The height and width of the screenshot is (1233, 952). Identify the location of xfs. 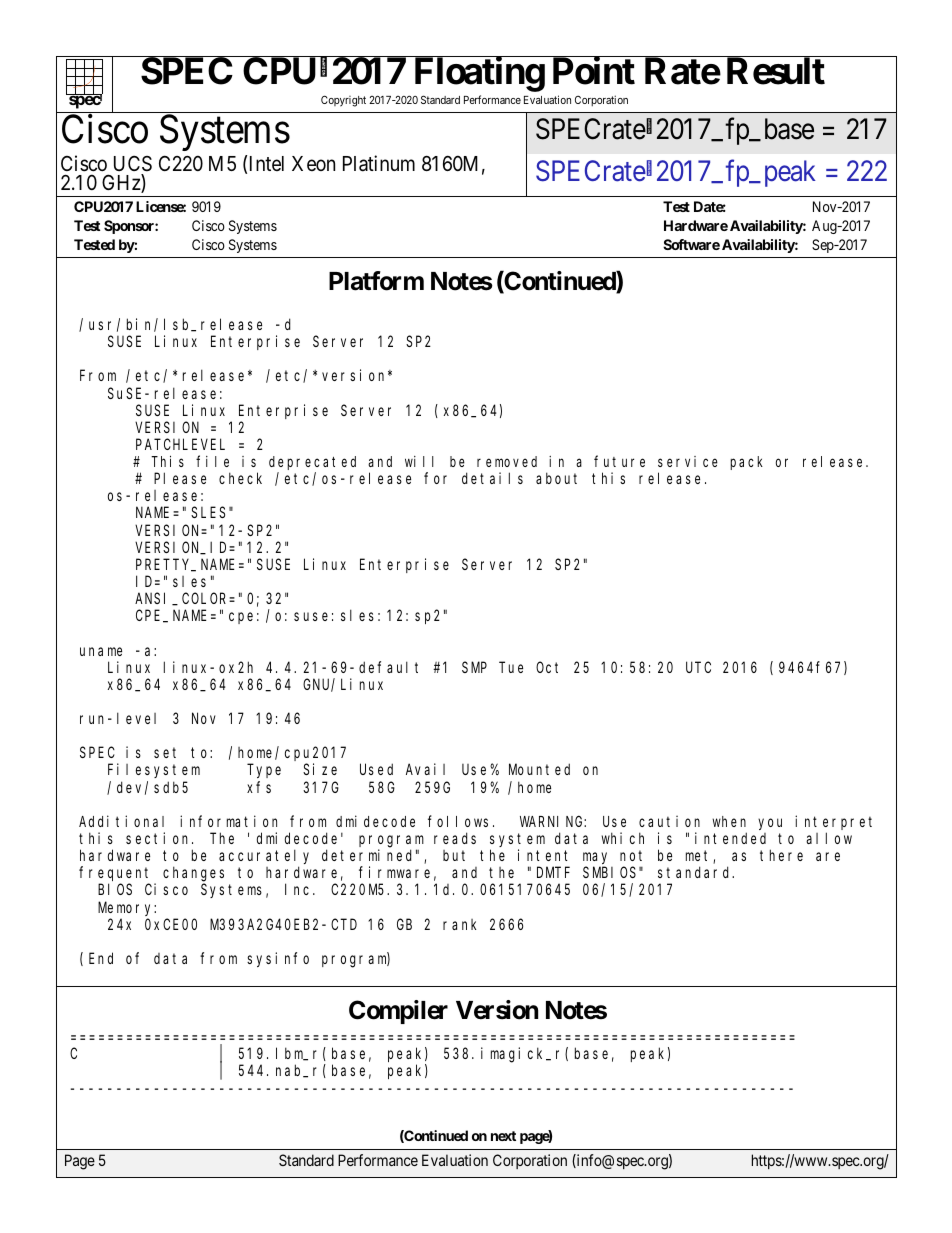
(259, 787).
